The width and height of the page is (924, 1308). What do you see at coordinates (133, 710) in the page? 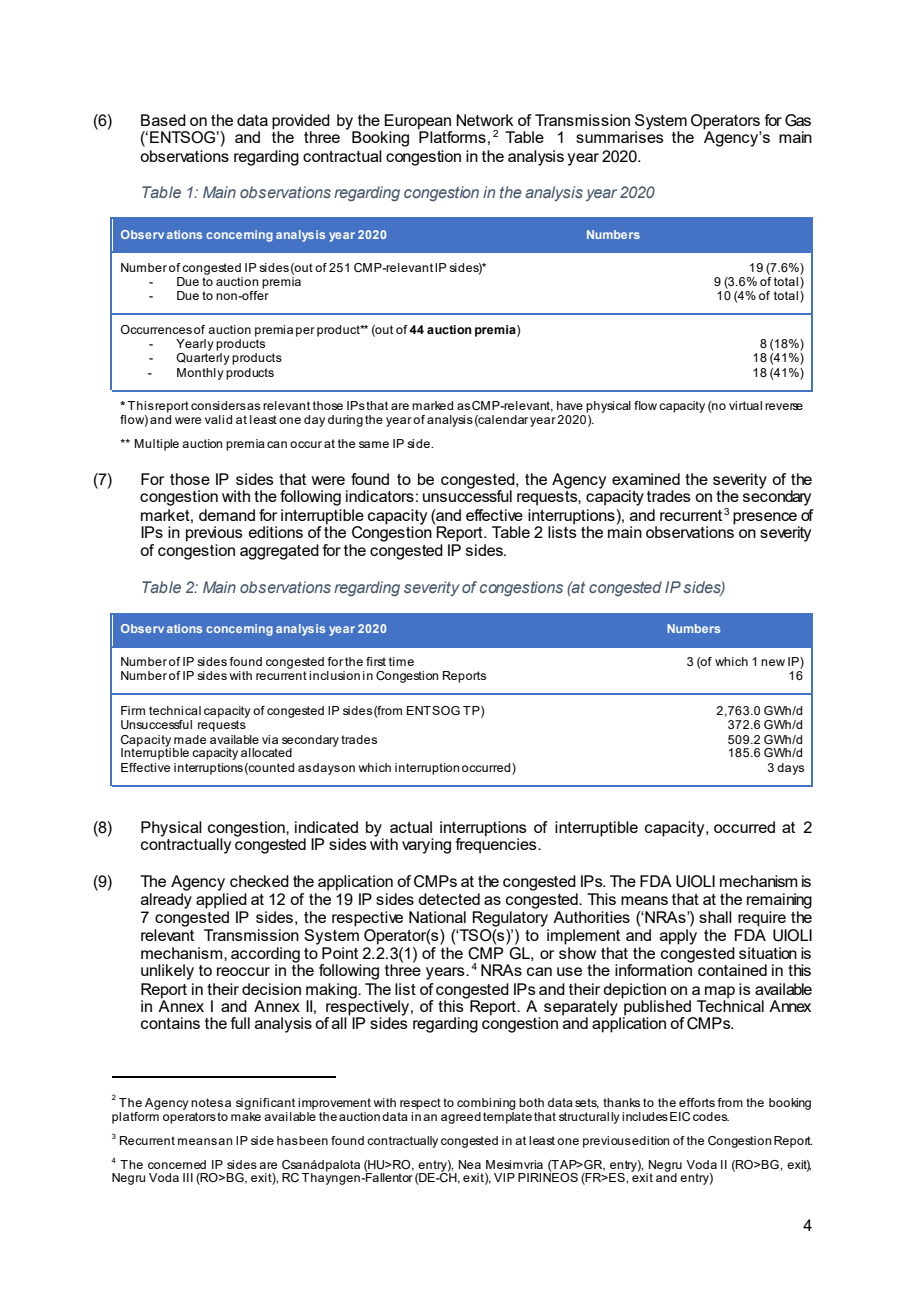
I see `Firm` at bounding box center [133, 710].
